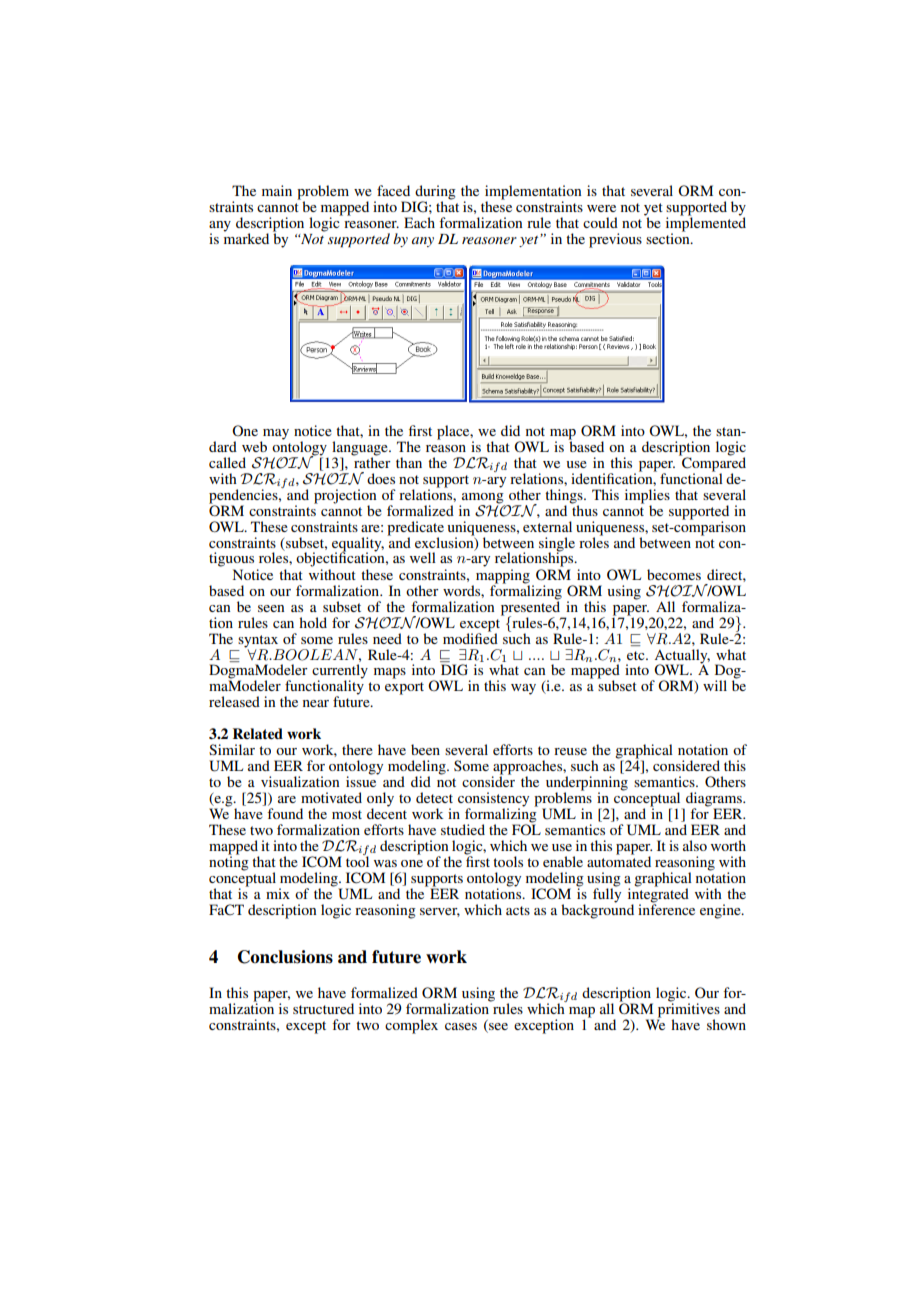  What do you see at coordinates (674, 574) in the screenshot?
I see `becomes` at bounding box center [674, 574].
